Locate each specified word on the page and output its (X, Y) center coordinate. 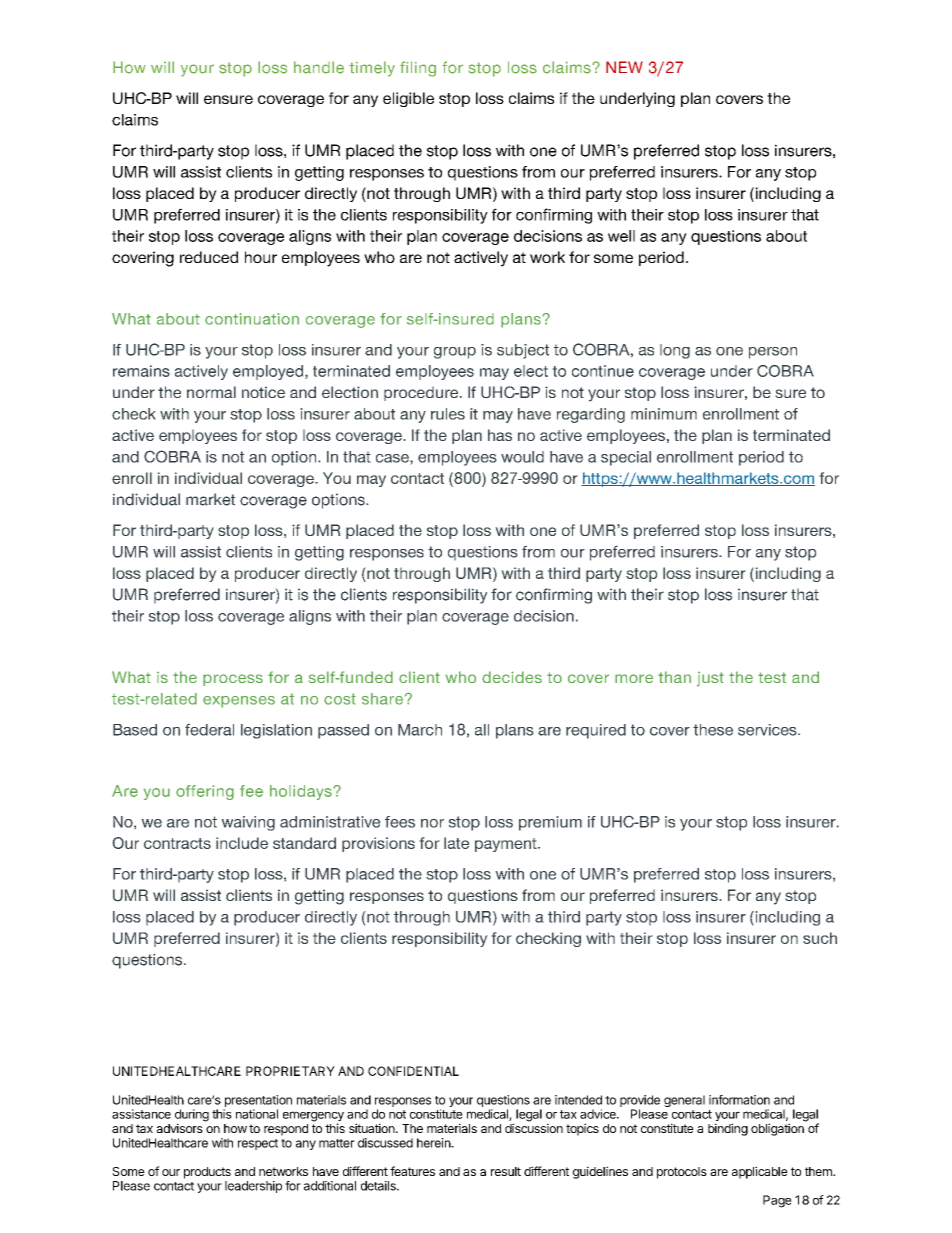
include (242, 843)
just (710, 679)
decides (512, 677)
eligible (408, 99)
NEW (624, 67)
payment (507, 845)
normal (211, 392)
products (207, 1173)
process (233, 680)
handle (319, 67)
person (773, 353)
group (455, 353)
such (820, 938)
